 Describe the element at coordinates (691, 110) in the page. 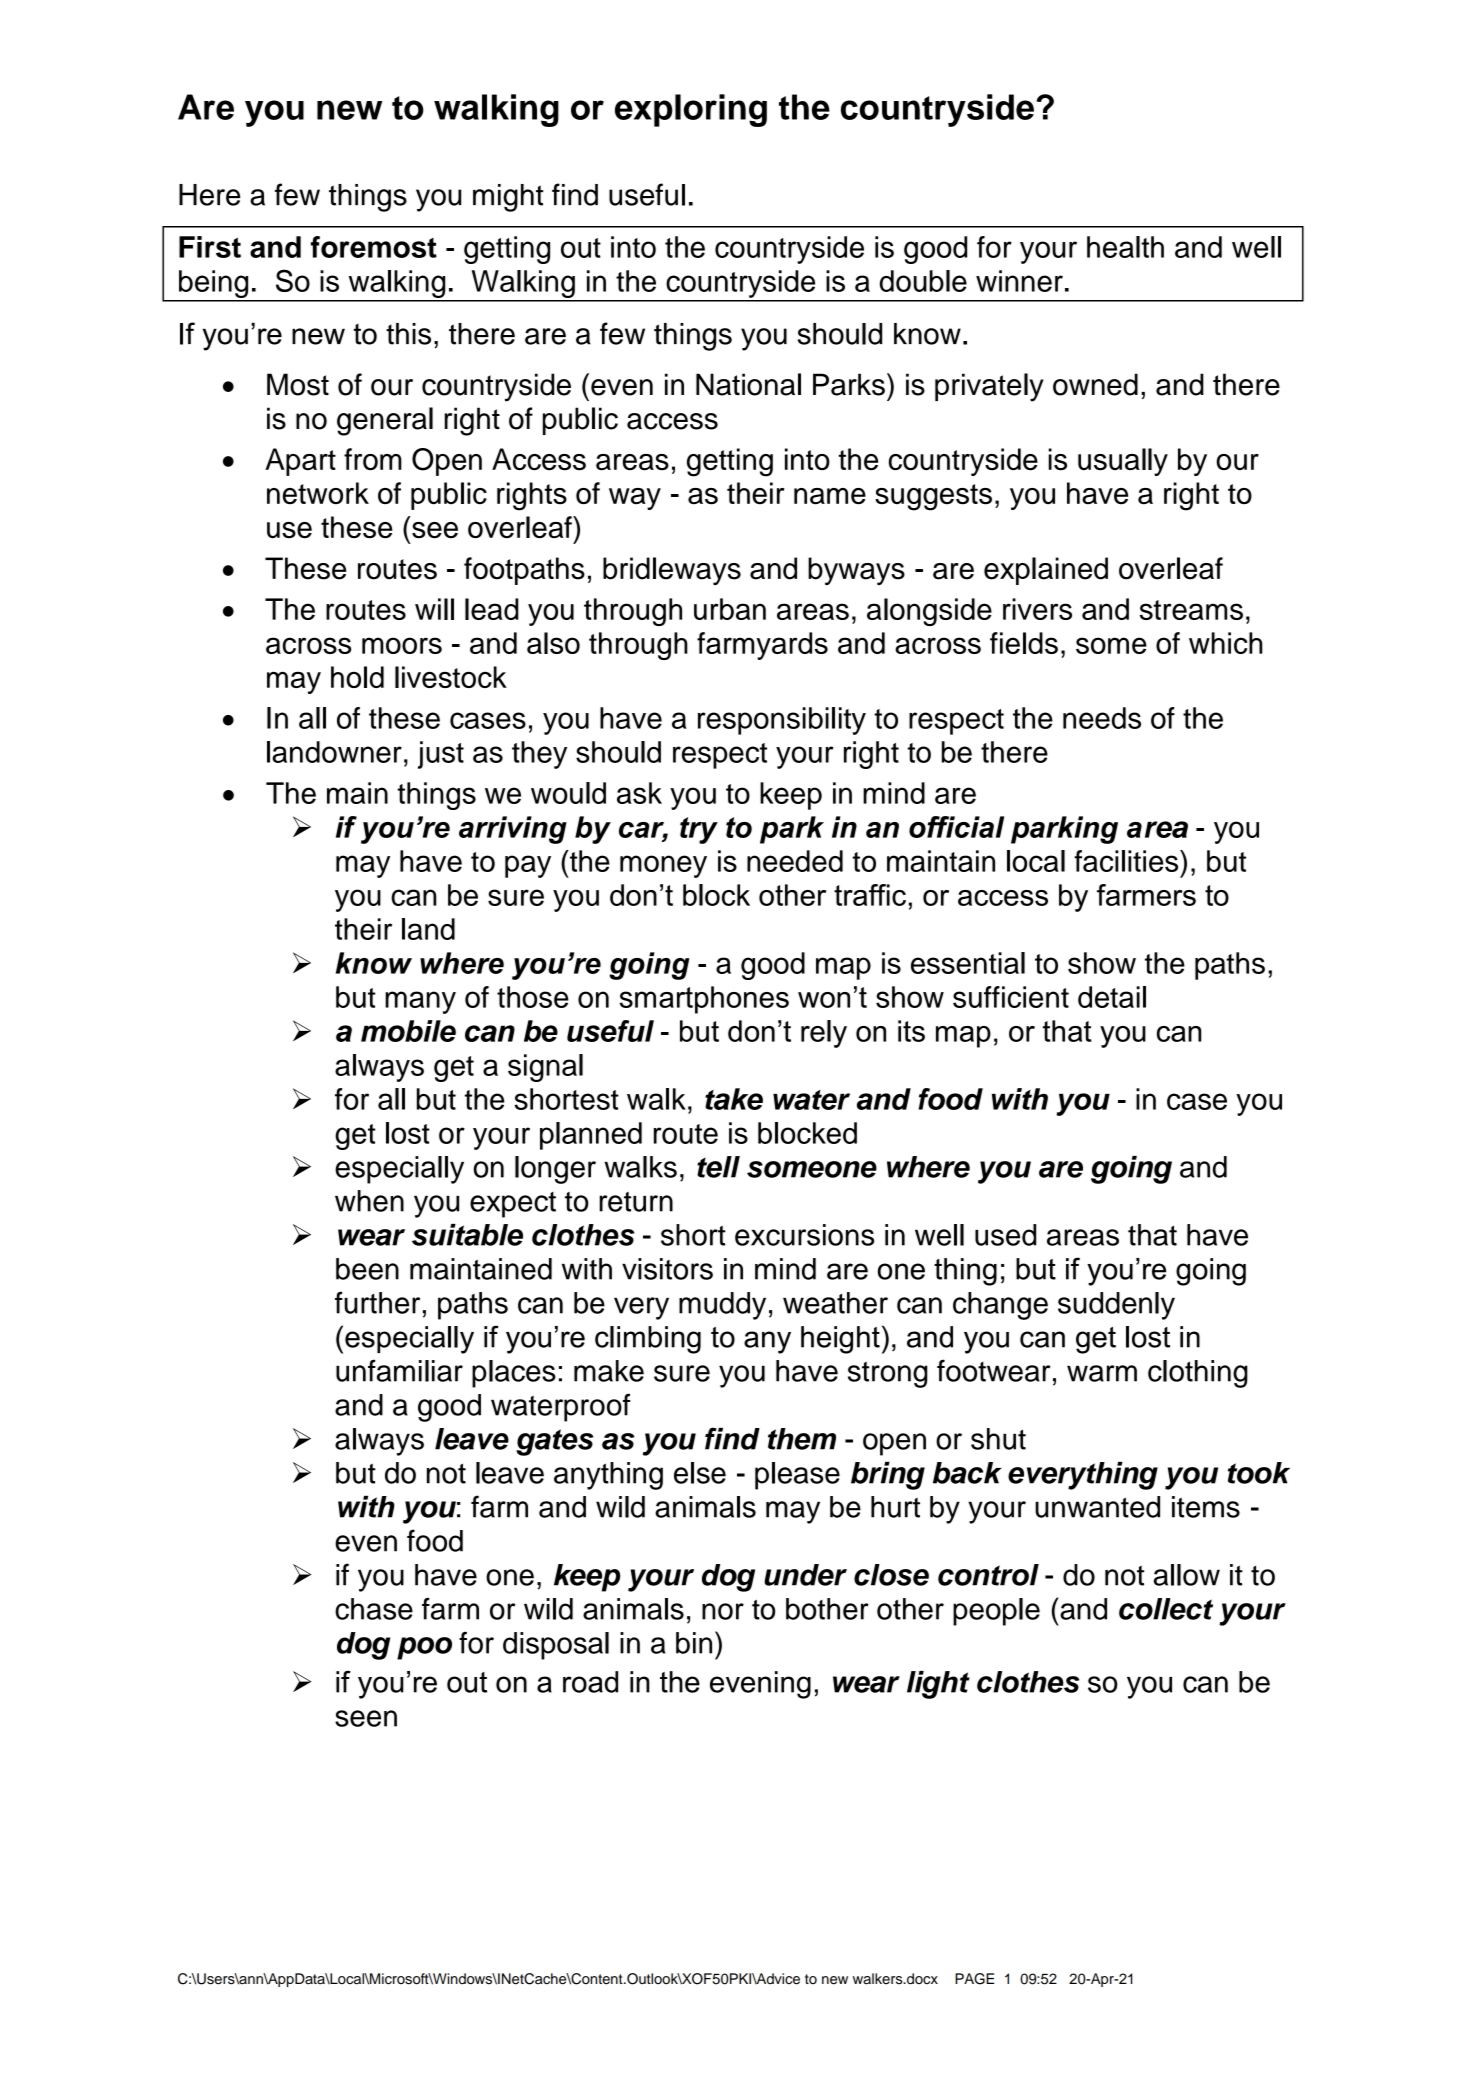

I see `exploring` at that location.
